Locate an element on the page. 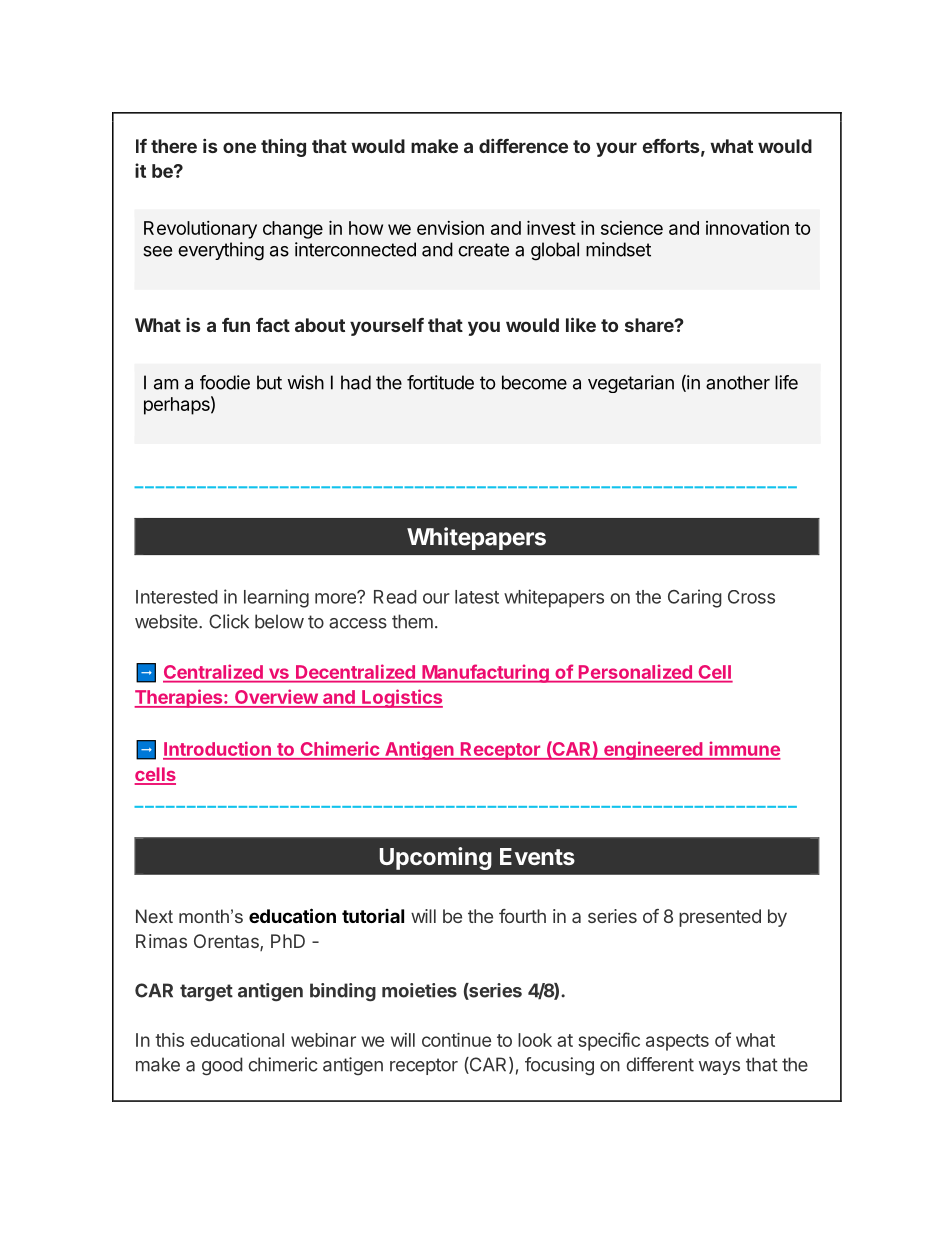 Image resolution: width=952 pixels, height=1233 pixels. Logistics is located at coordinates (401, 698).
